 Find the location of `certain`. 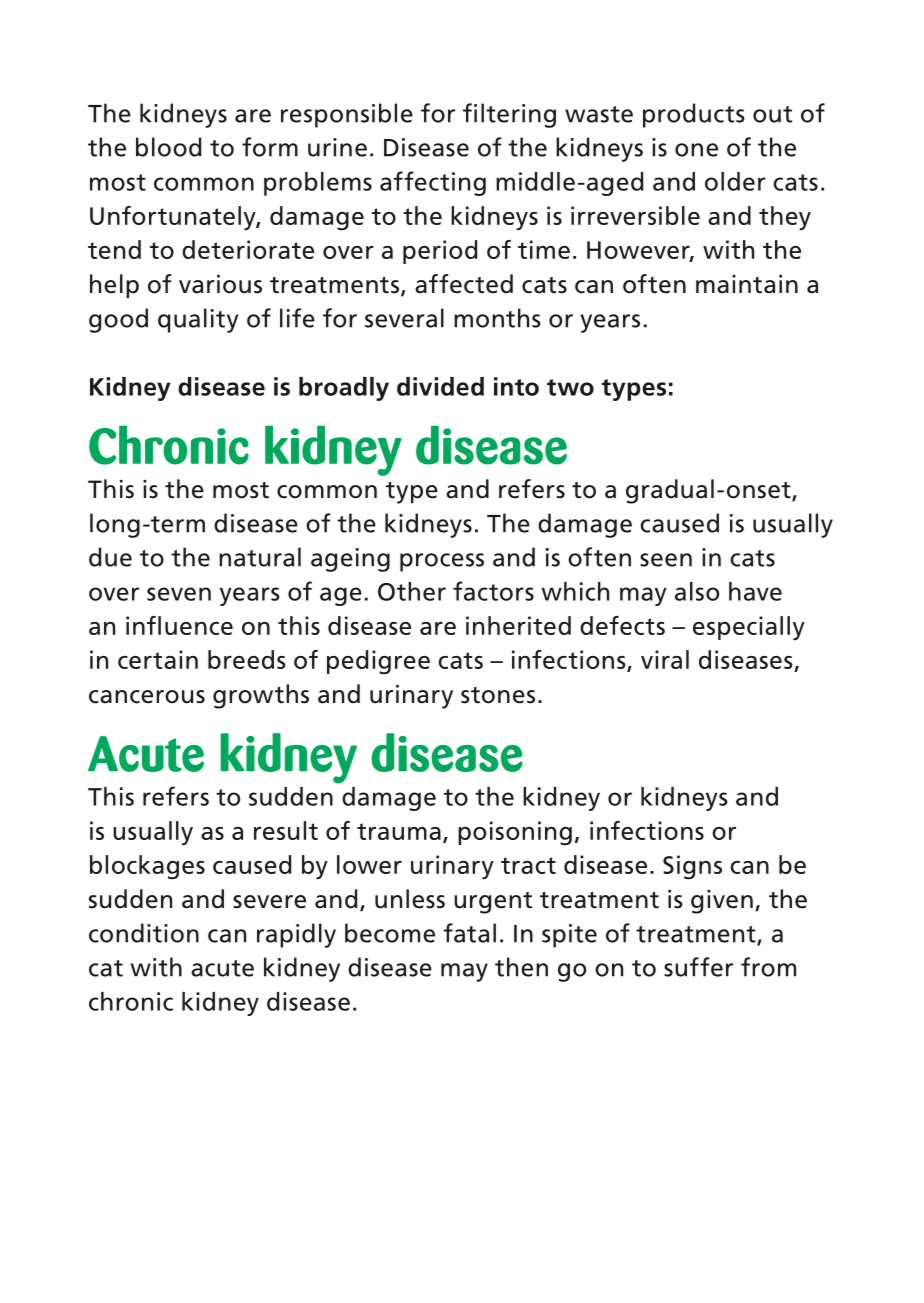

certain is located at coordinates (158, 659).
